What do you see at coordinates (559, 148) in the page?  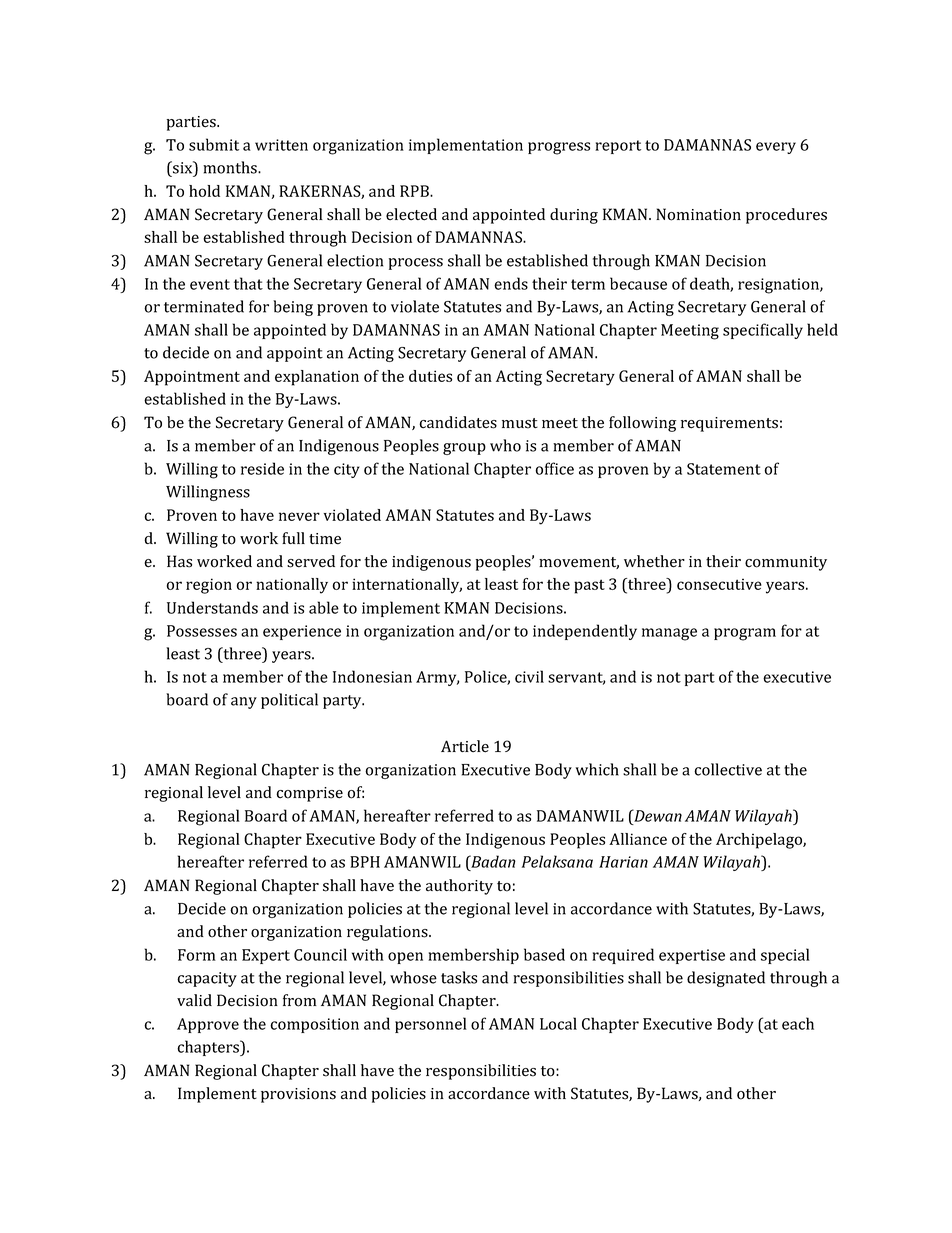 I see `progress` at bounding box center [559, 148].
